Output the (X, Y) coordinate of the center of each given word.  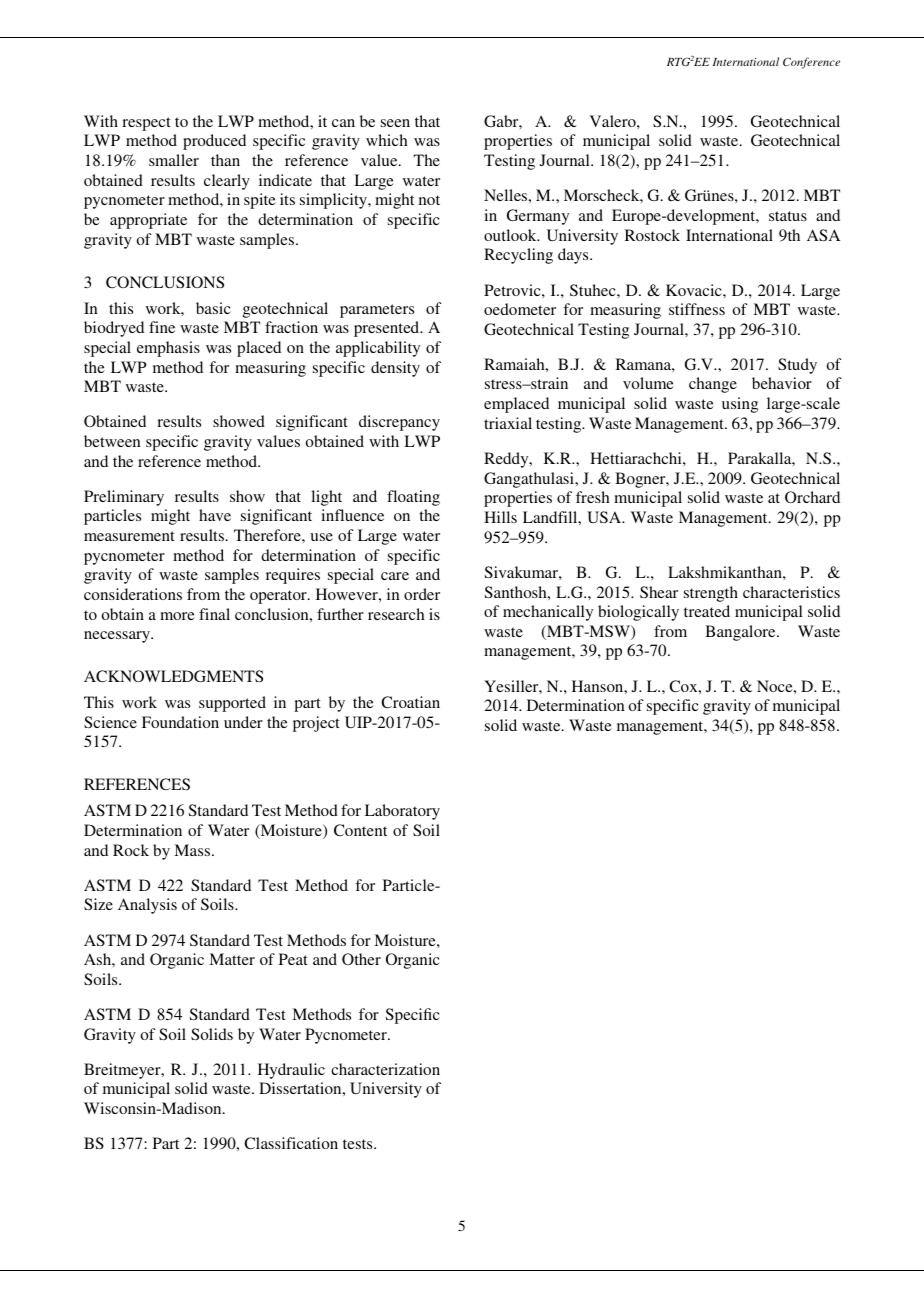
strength (711, 594)
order (422, 594)
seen (395, 123)
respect (146, 124)
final (214, 614)
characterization (385, 1069)
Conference (811, 63)
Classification (291, 1143)
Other (361, 959)
